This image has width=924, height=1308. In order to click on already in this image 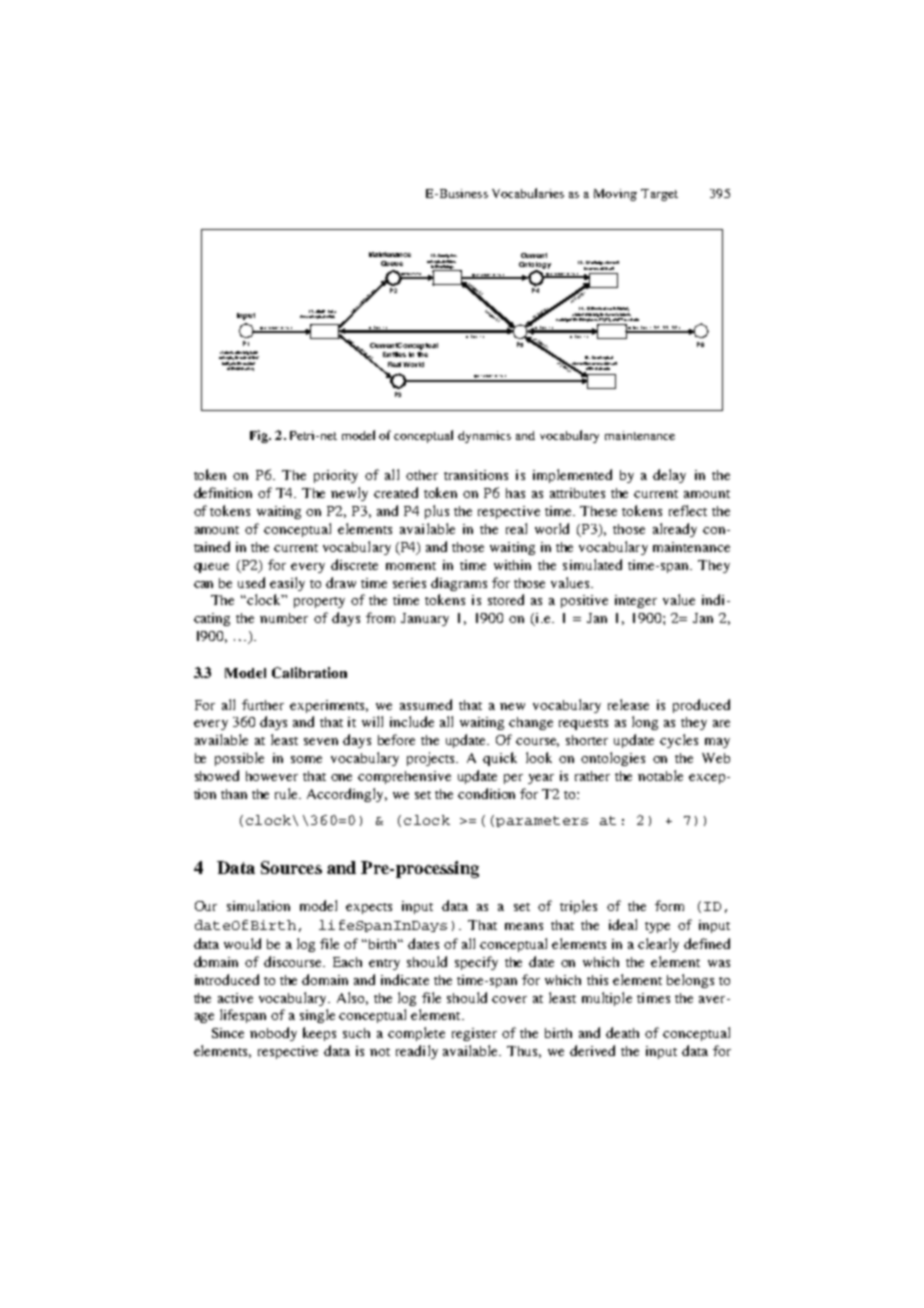, I will do `click(675, 530)`.
